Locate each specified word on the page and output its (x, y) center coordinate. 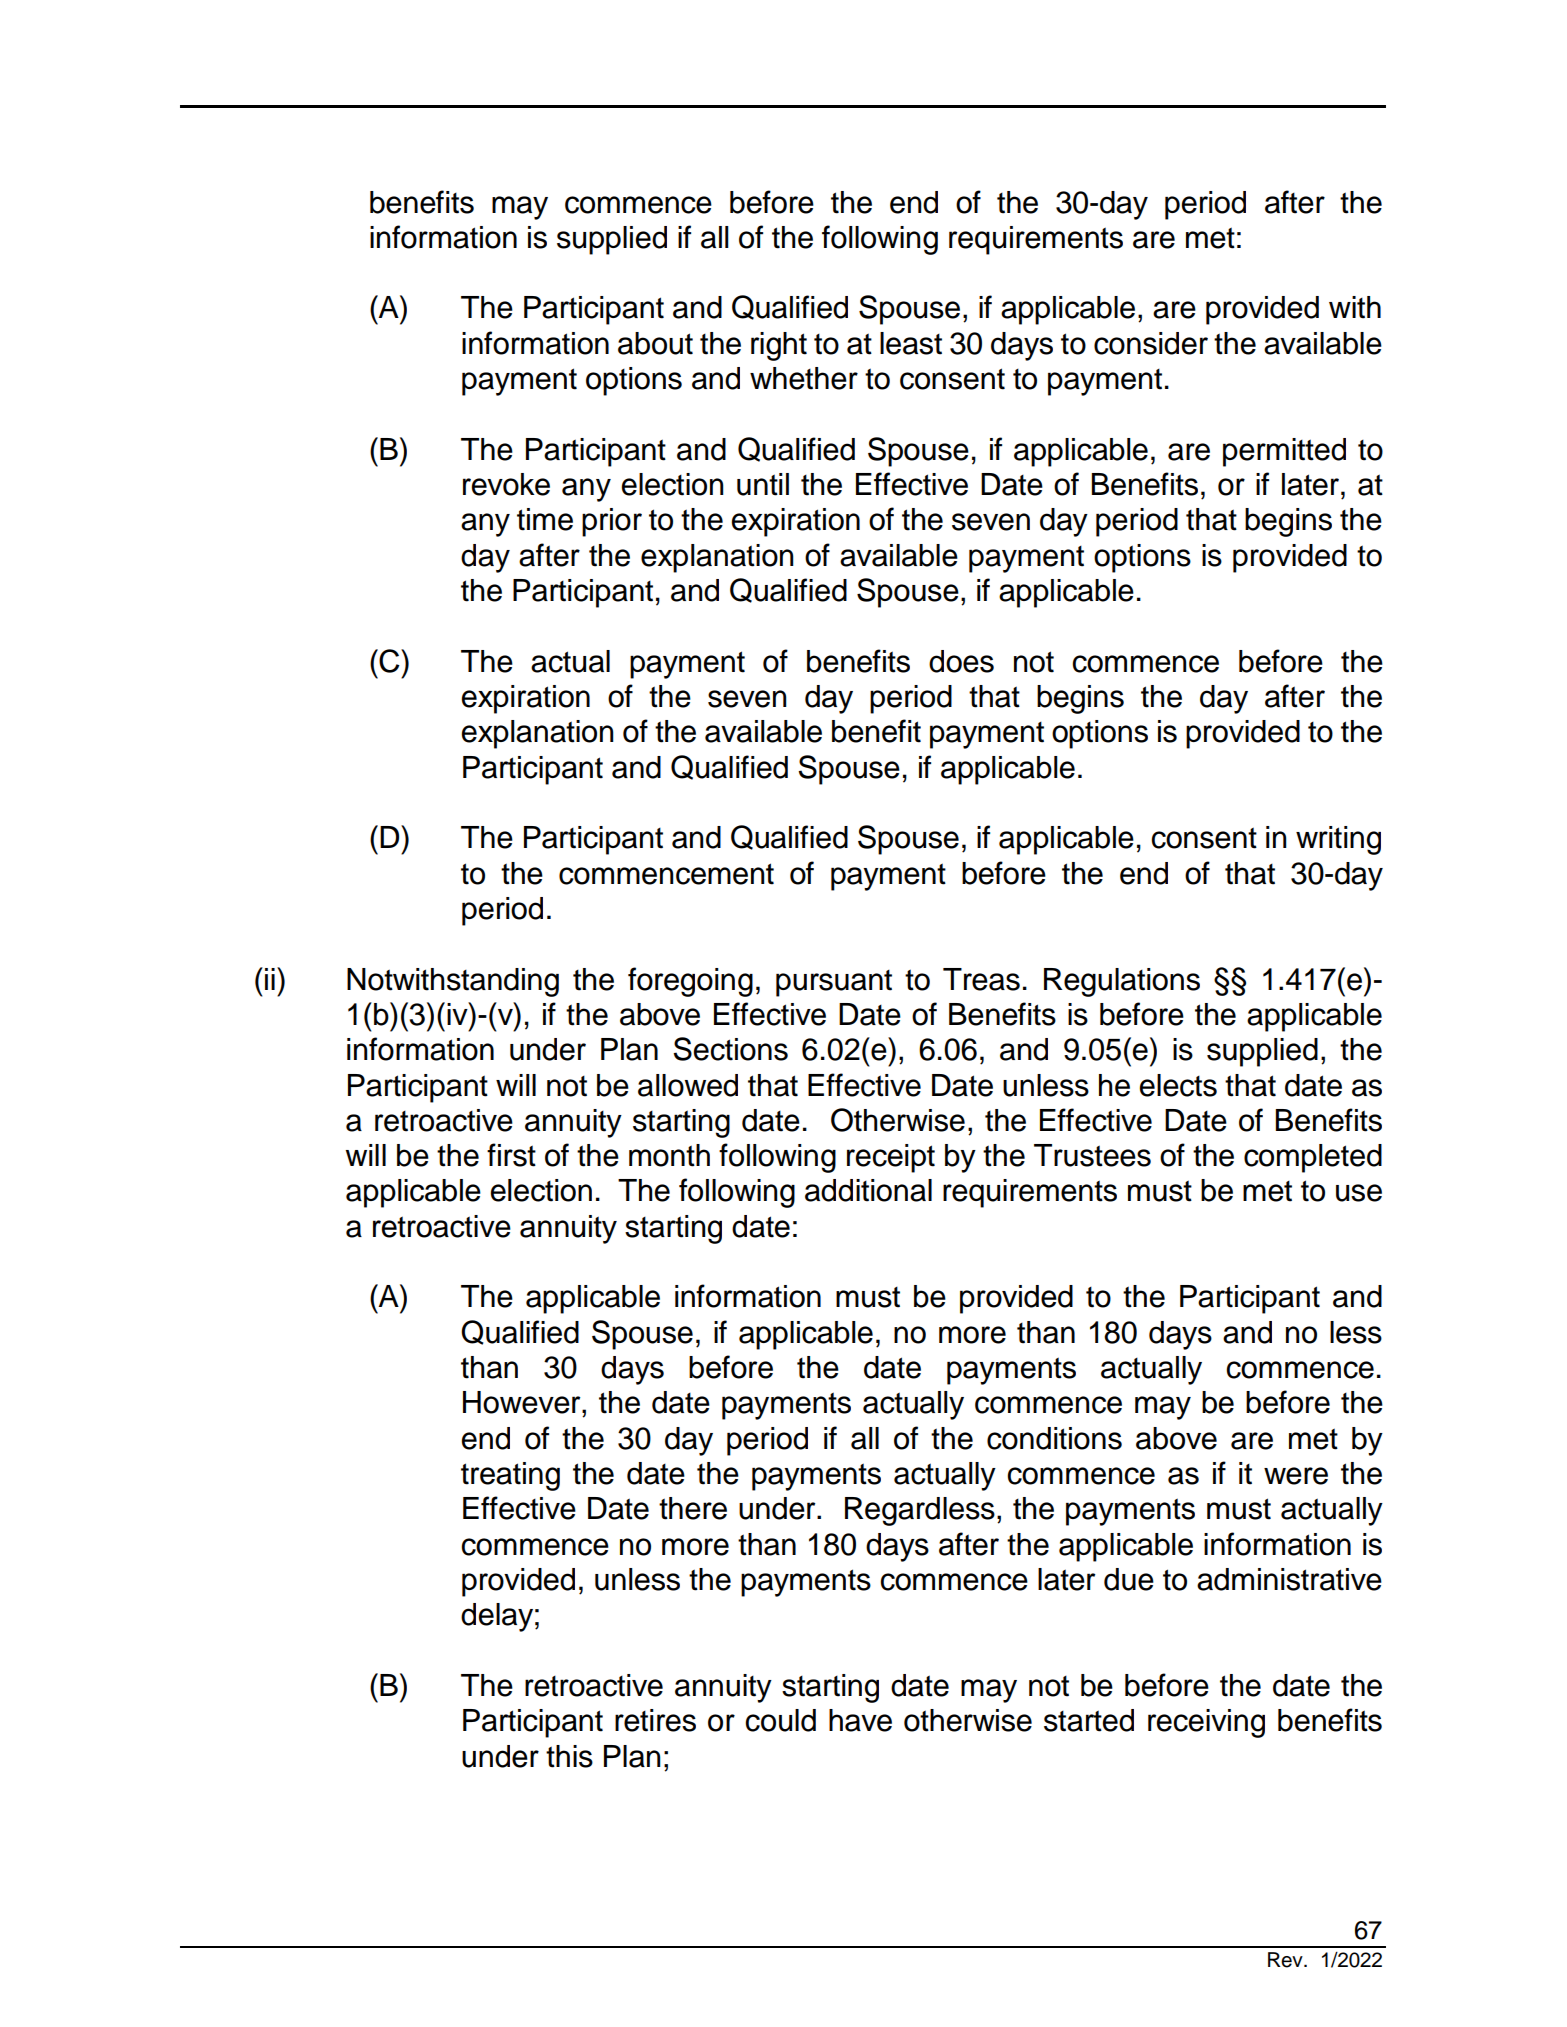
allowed (688, 1085)
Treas (981, 979)
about (655, 343)
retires (655, 1720)
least (911, 343)
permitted (1284, 452)
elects (1178, 1085)
